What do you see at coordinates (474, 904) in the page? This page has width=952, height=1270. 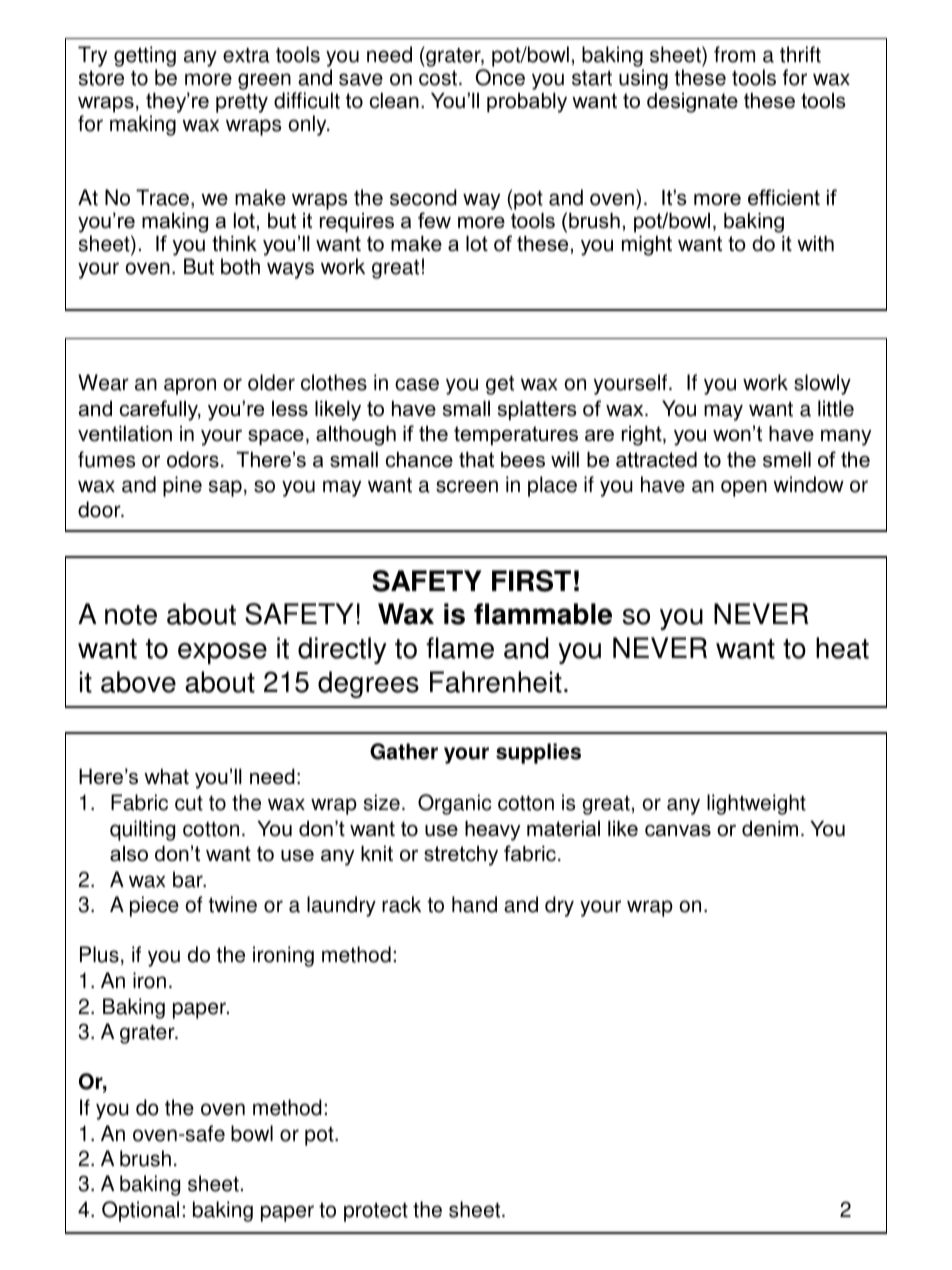 I see `hand` at bounding box center [474, 904].
